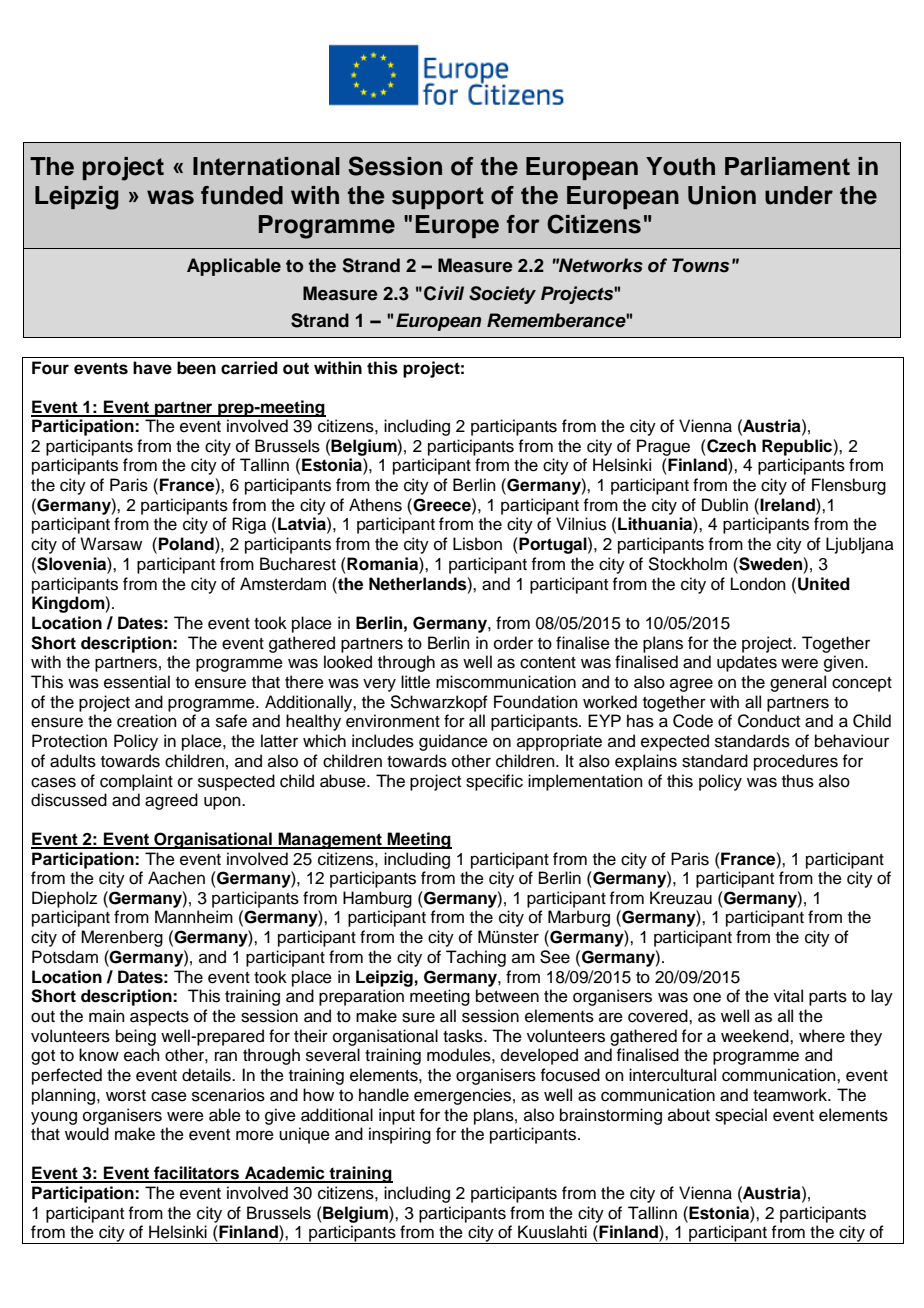 The width and height of the screenshot is (924, 1308). I want to click on specific, so click(494, 782).
